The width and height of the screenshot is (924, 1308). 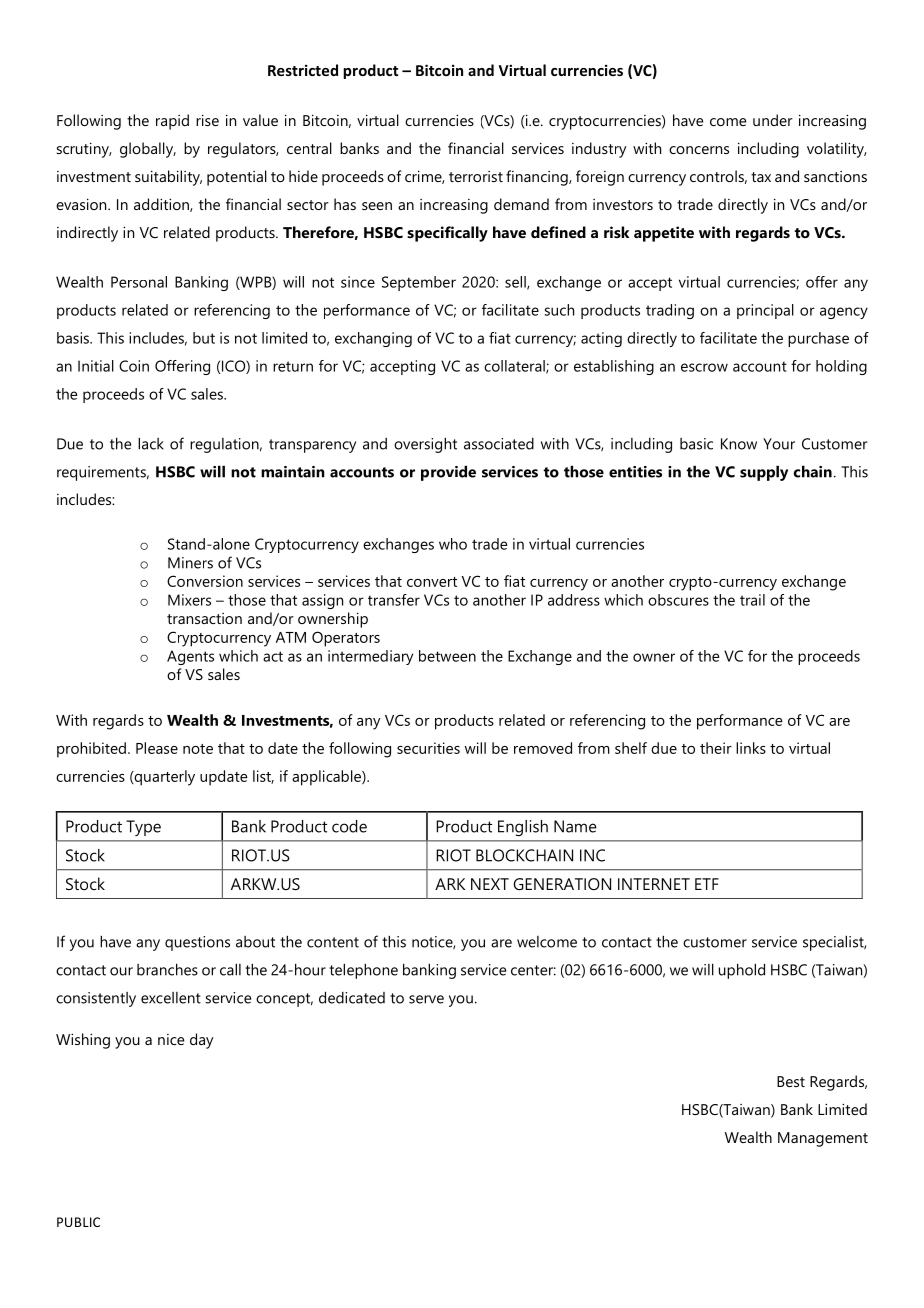 What do you see at coordinates (476, 176) in the screenshot?
I see `terrorist` at bounding box center [476, 176].
